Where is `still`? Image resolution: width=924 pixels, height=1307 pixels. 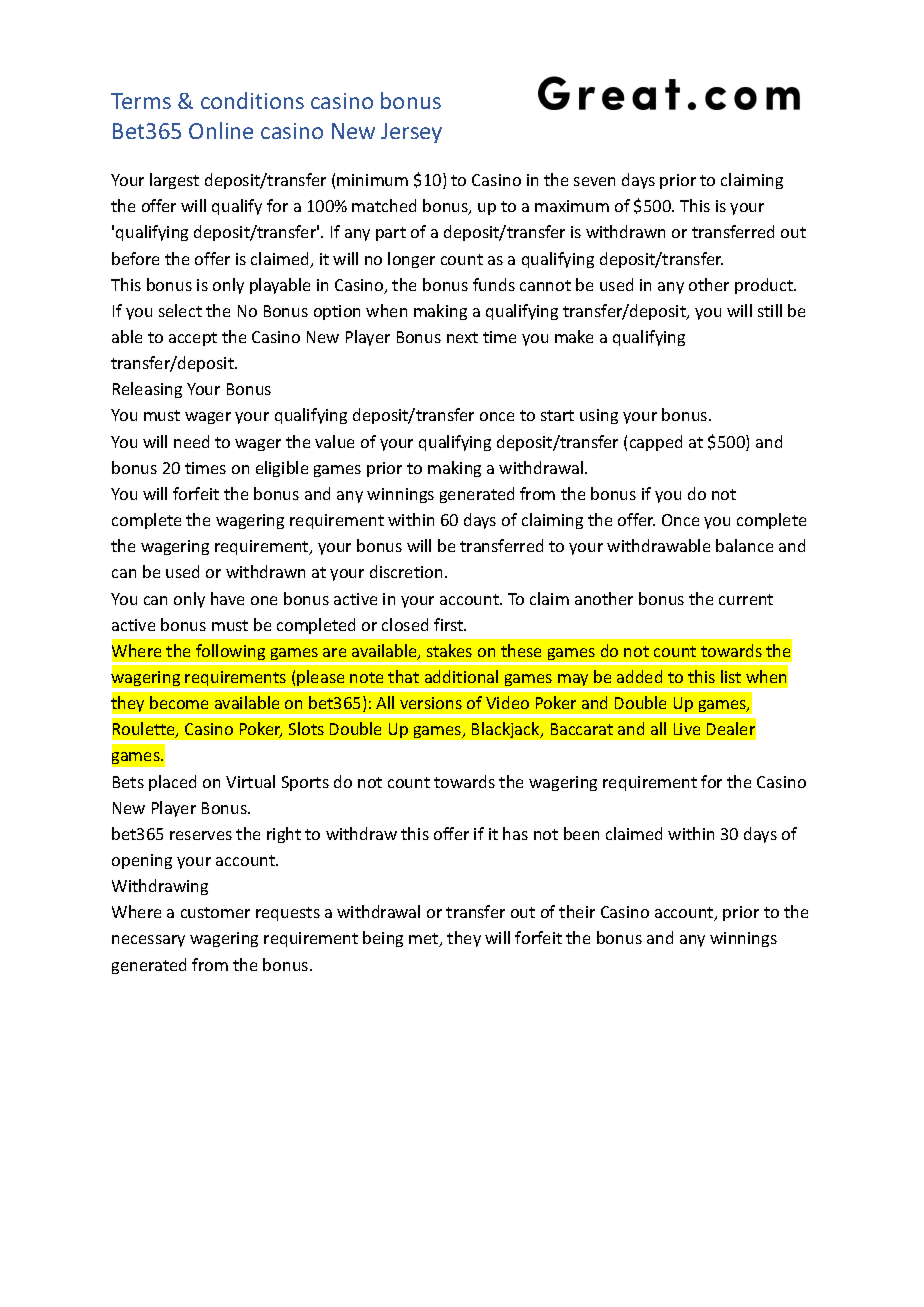
still is located at coordinates (770, 310).
